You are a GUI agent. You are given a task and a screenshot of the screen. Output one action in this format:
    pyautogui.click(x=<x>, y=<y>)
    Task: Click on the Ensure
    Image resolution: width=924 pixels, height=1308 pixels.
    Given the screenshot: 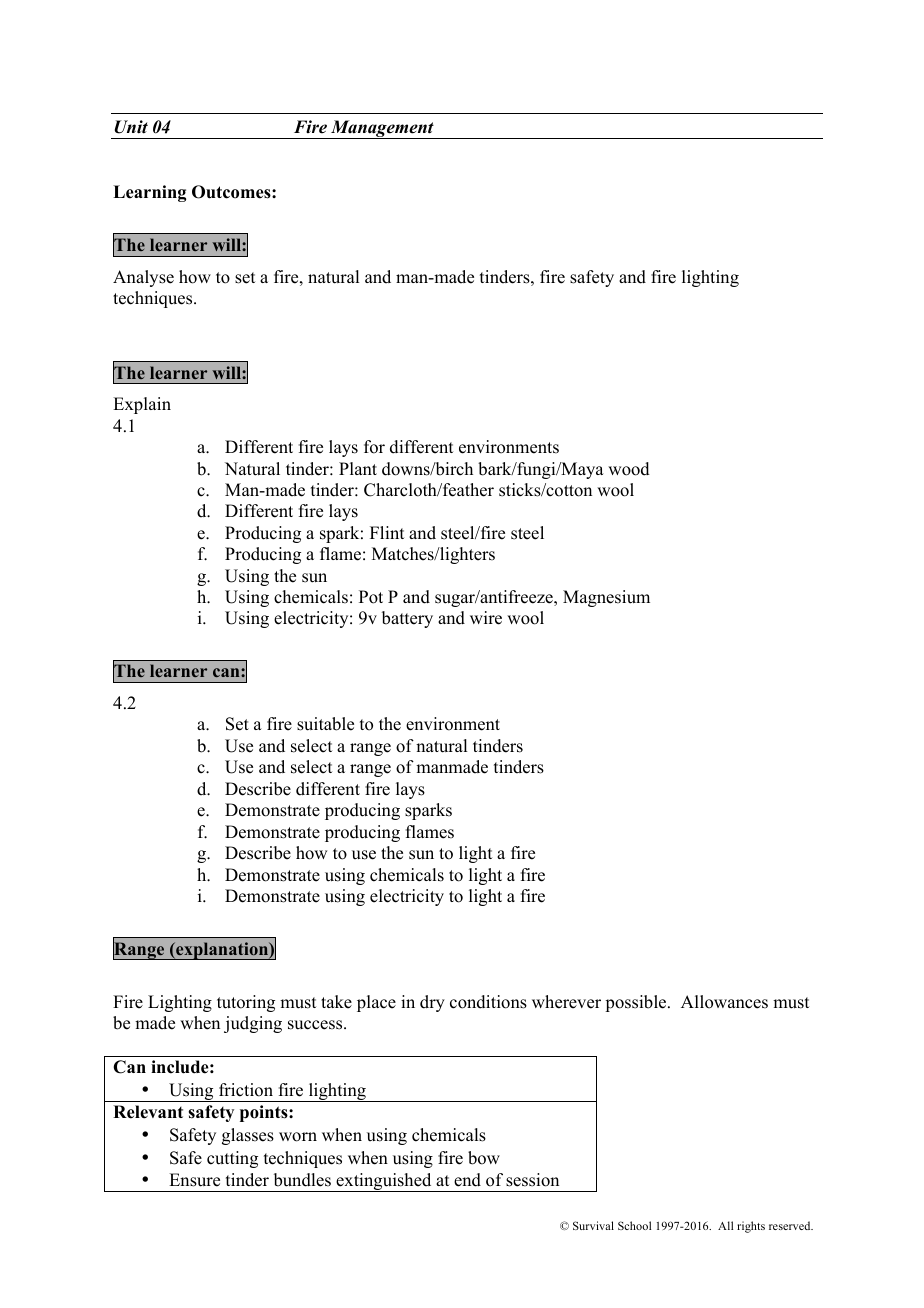 What is the action you would take?
    pyautogui.click(x=194, y=1180)
